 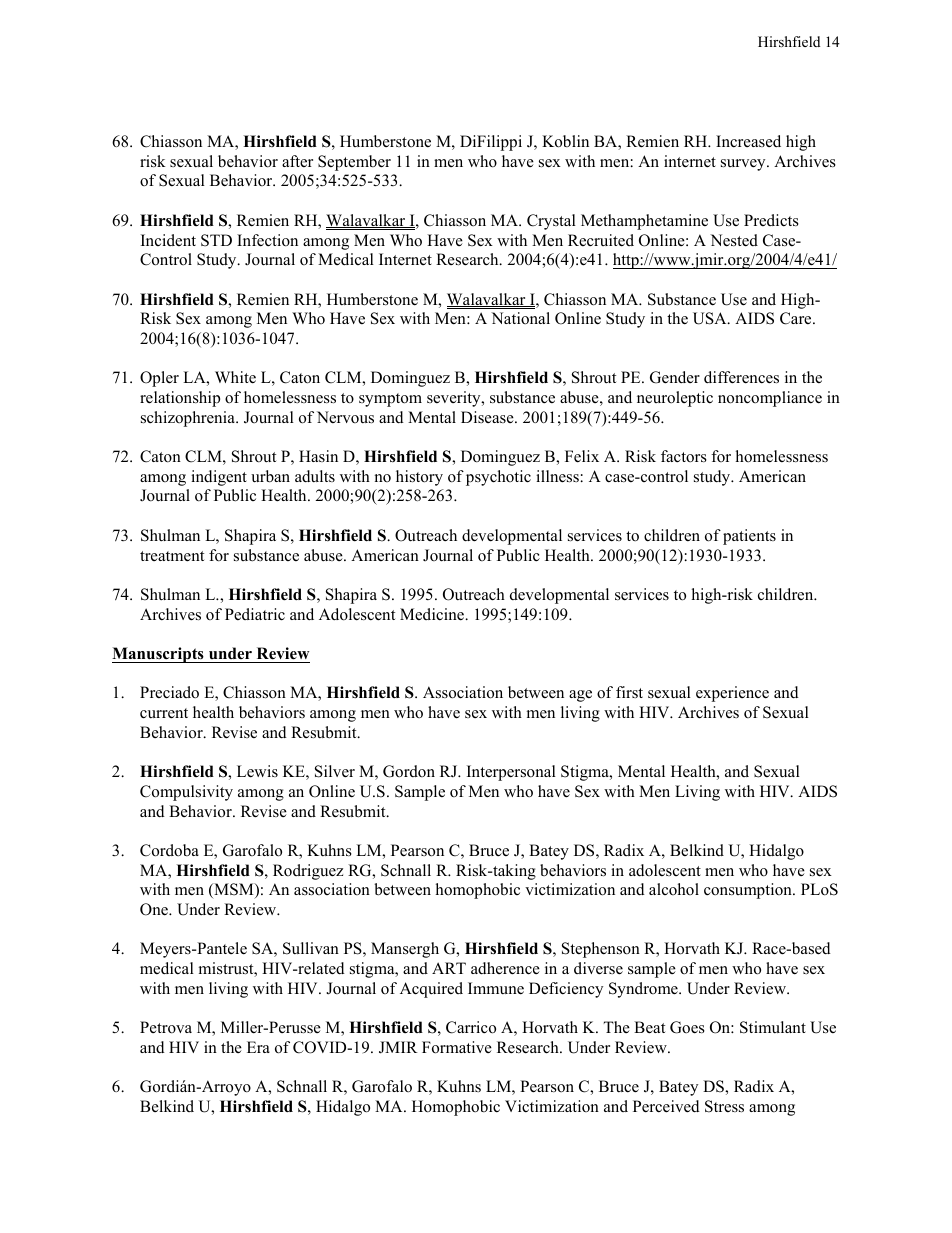 What do you see at coordinates (457, 1047) in the screenshot?
I see `Formative` at bounding box center [457, 1047].
